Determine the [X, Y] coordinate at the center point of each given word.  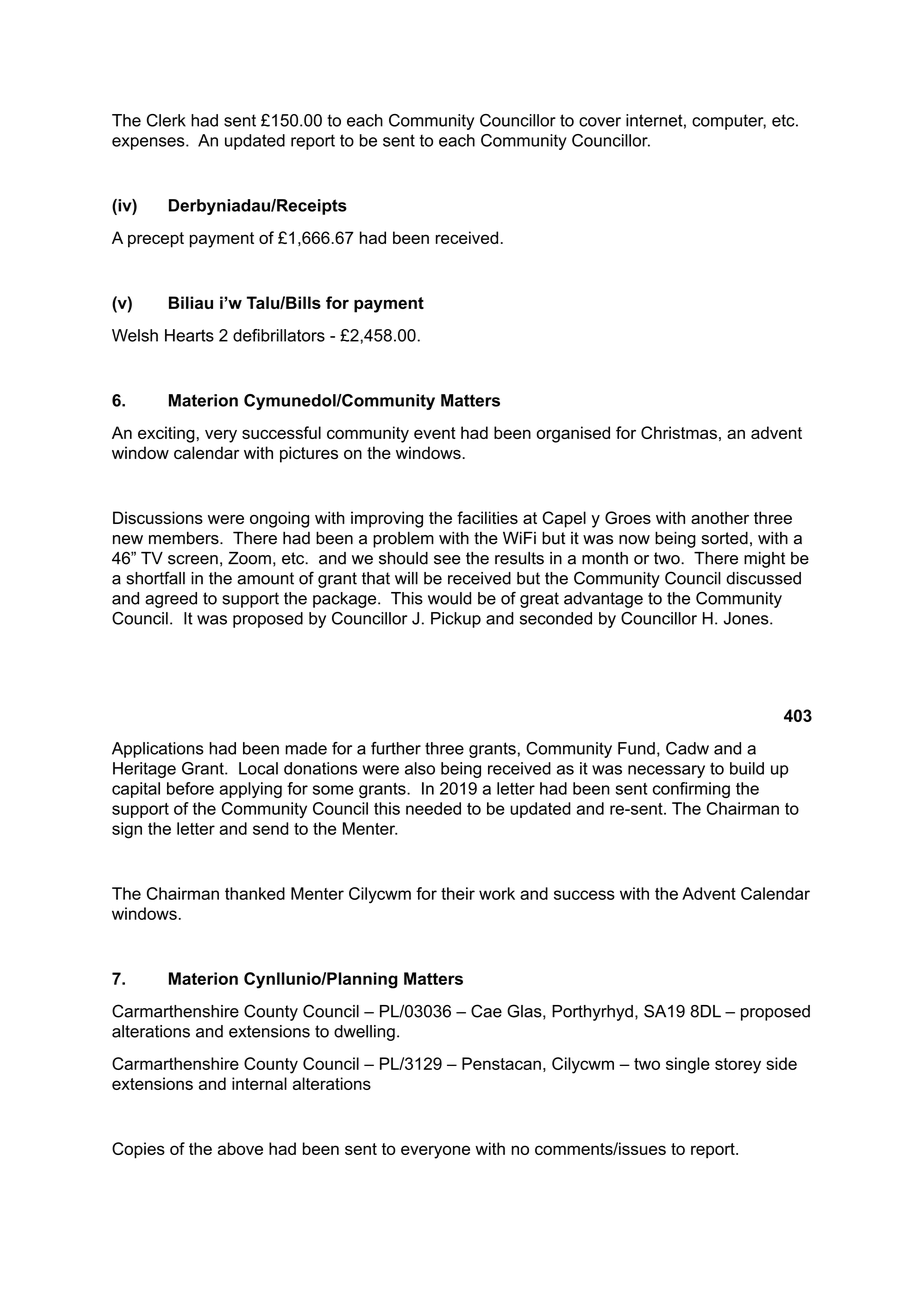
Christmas [679, 432]
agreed [171, 600]
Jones [747, 618]
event [435, 433]
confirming [691, 790]
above [240, 1148]
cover [600, 122]
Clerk [166, 120]
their [458, 893]
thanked [255, 893]
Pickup [456, 620]
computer [729, 122]
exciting [166, 434]
